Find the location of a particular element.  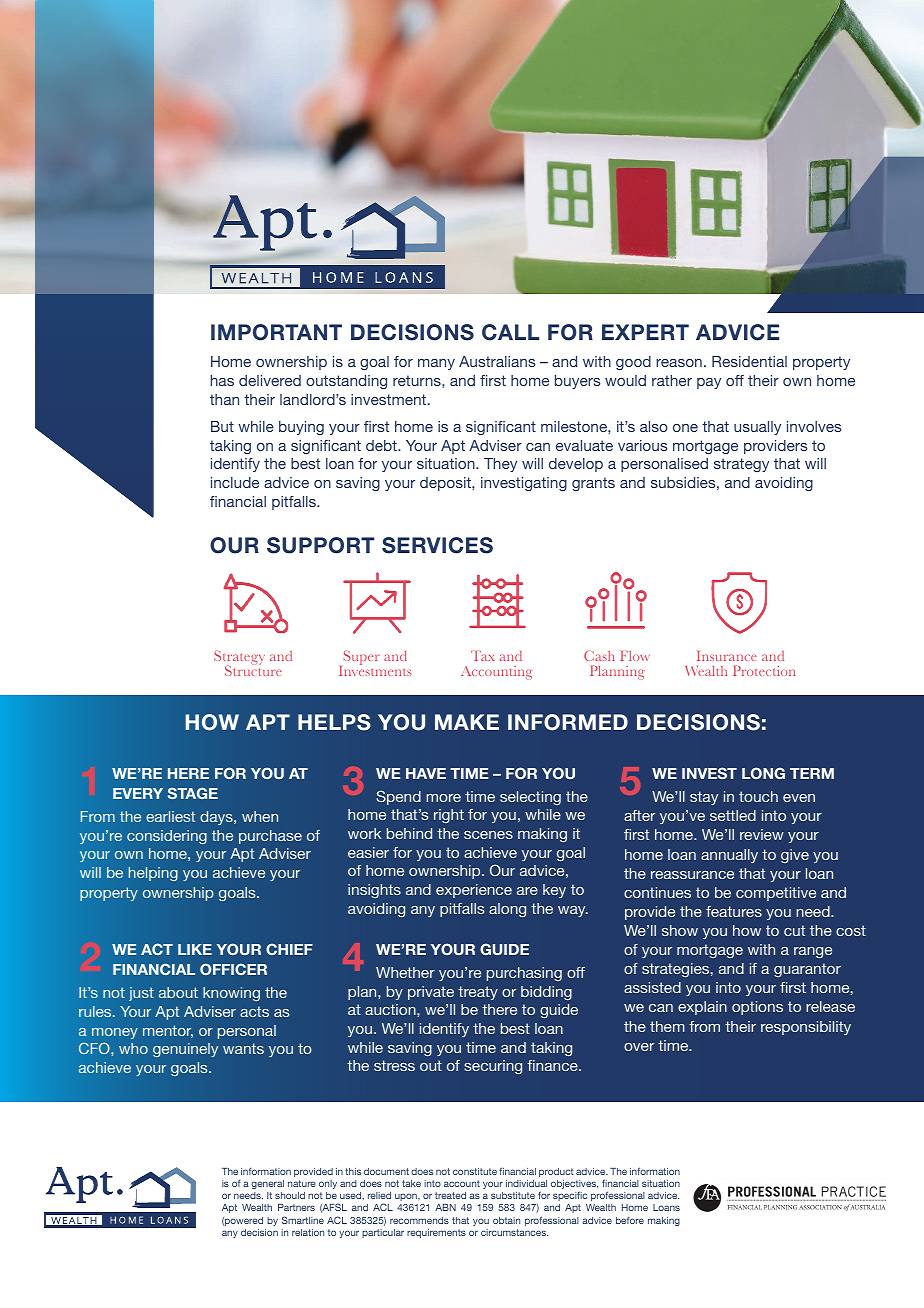

Insurance is located at coordinates (727, 656).
